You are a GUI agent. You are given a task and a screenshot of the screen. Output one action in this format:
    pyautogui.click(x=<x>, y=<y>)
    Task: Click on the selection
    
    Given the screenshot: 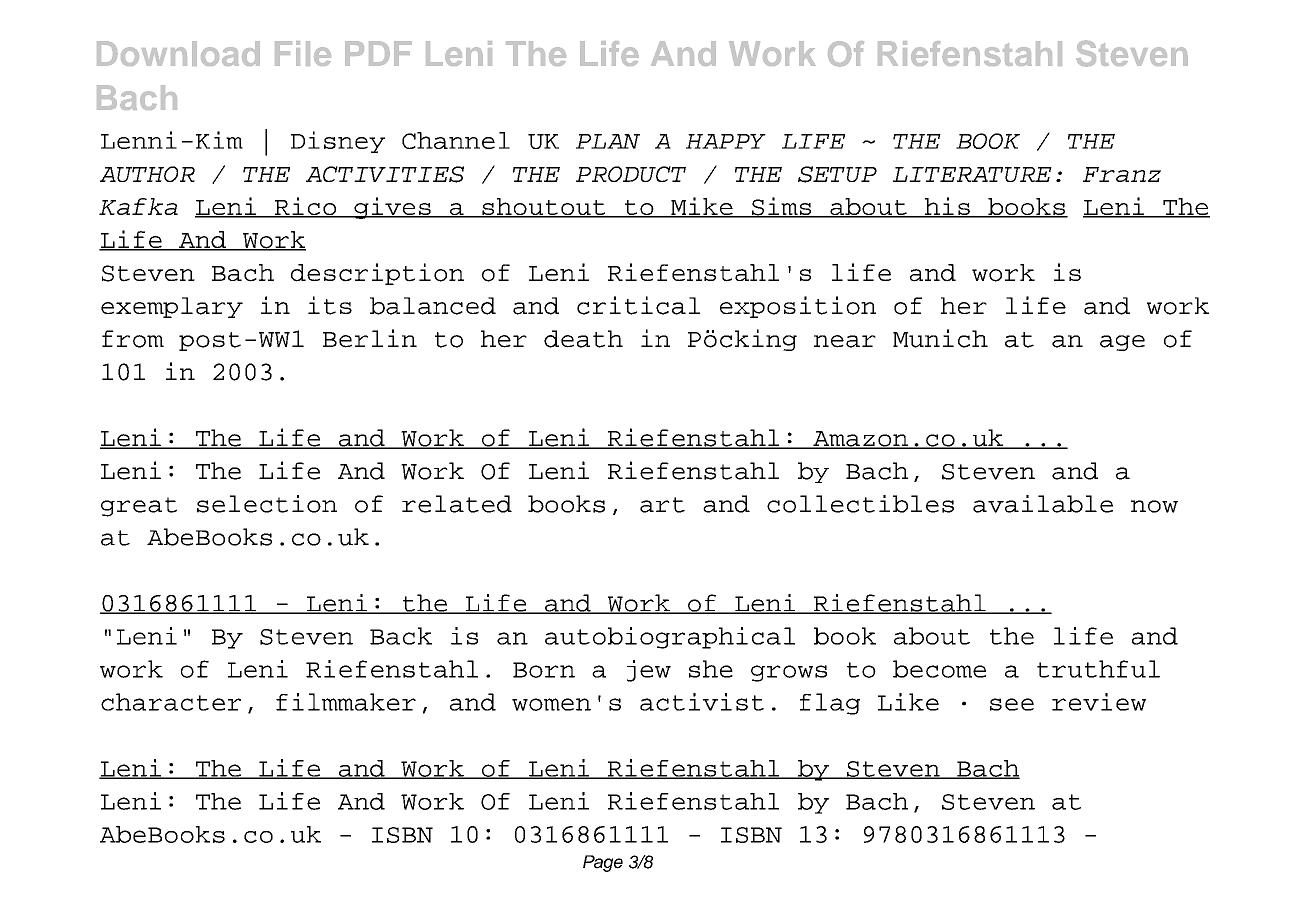 What is the action you would take?
    pyautogui.click(x=267, y=504)
